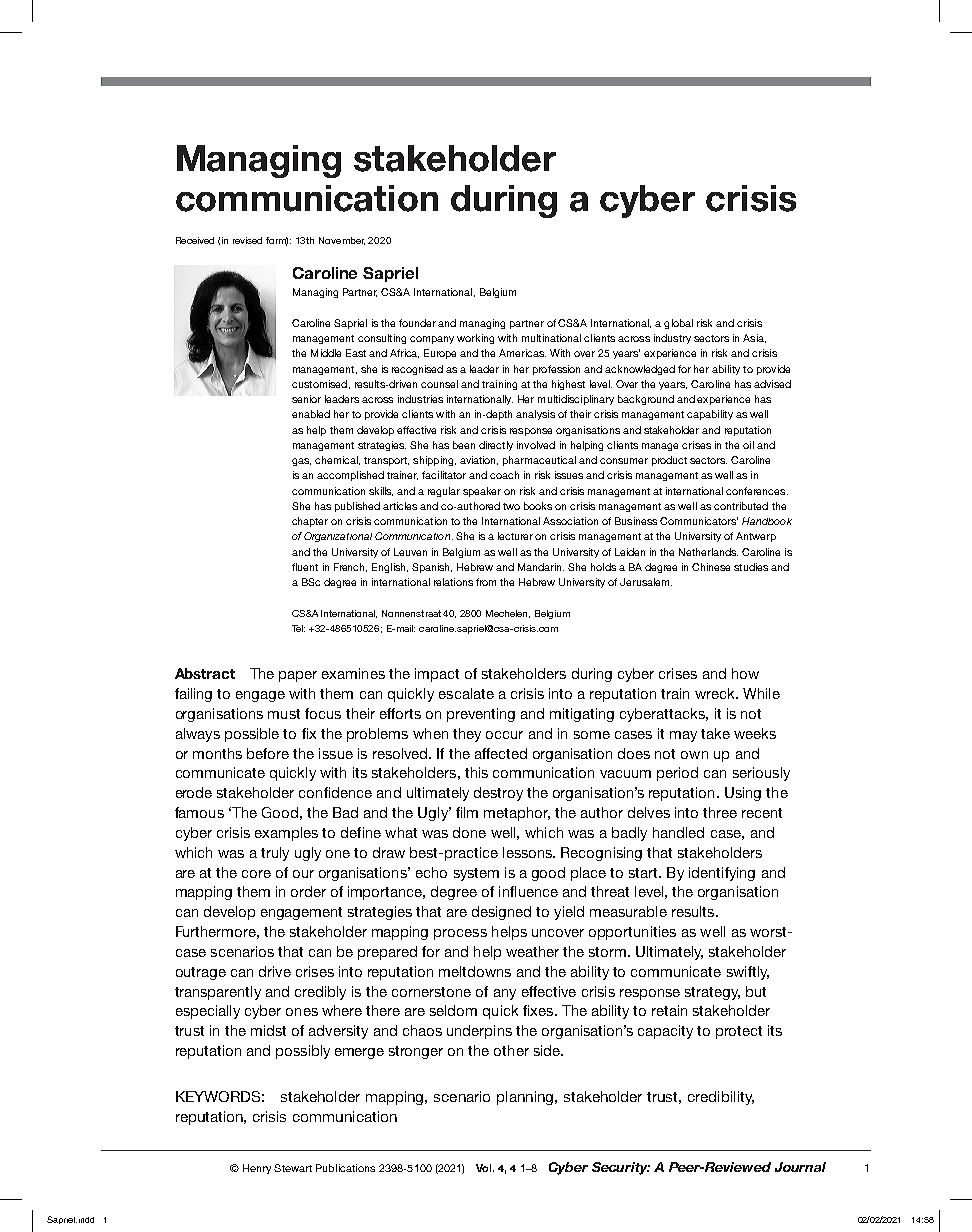 The image size is (972, 1232). What do you see at coordinates (475, 339) in the screenshot?
I see `working` at bounding box center [475, 339].
